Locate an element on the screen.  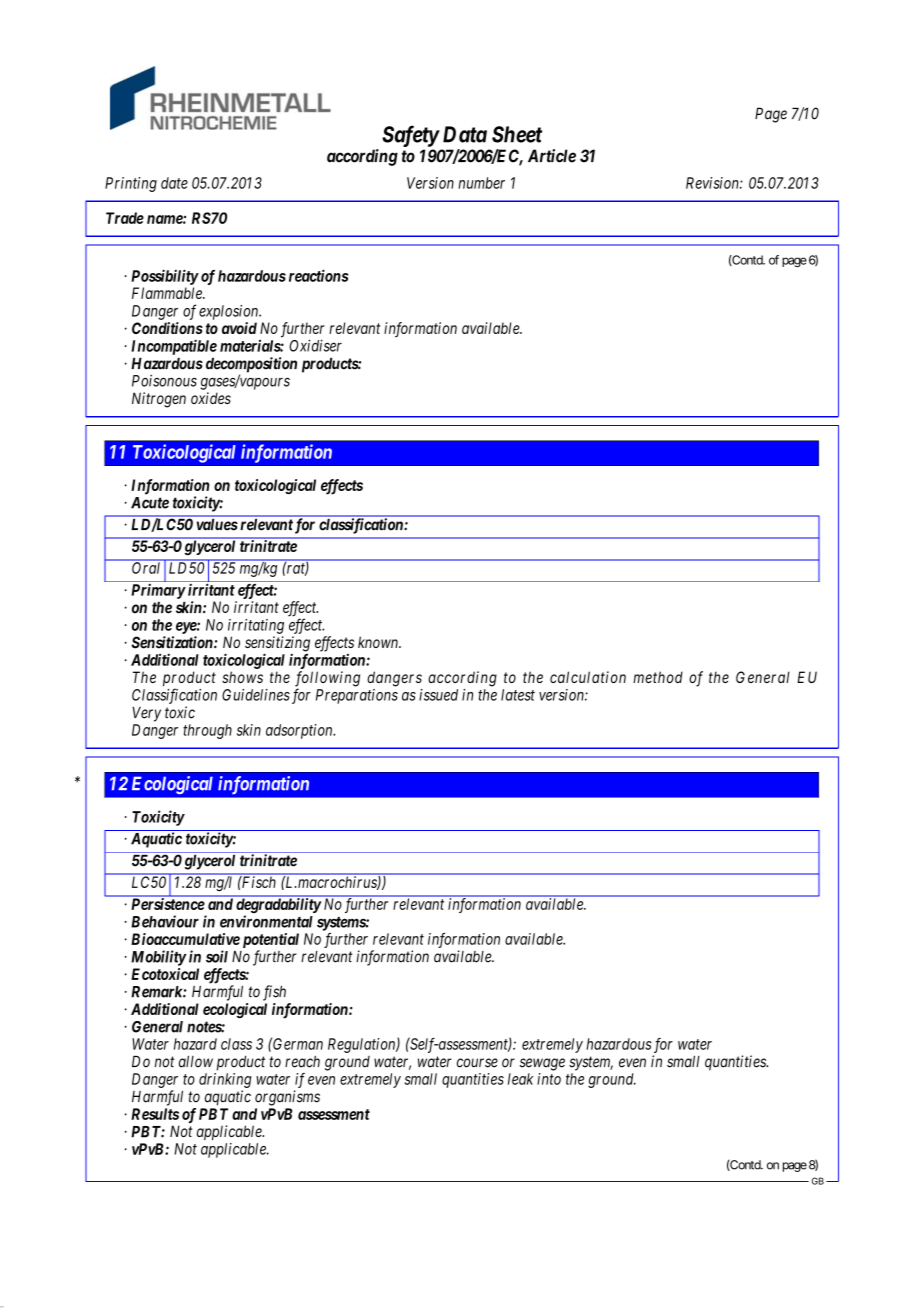
allow is located at coordinates (196, 1061).
